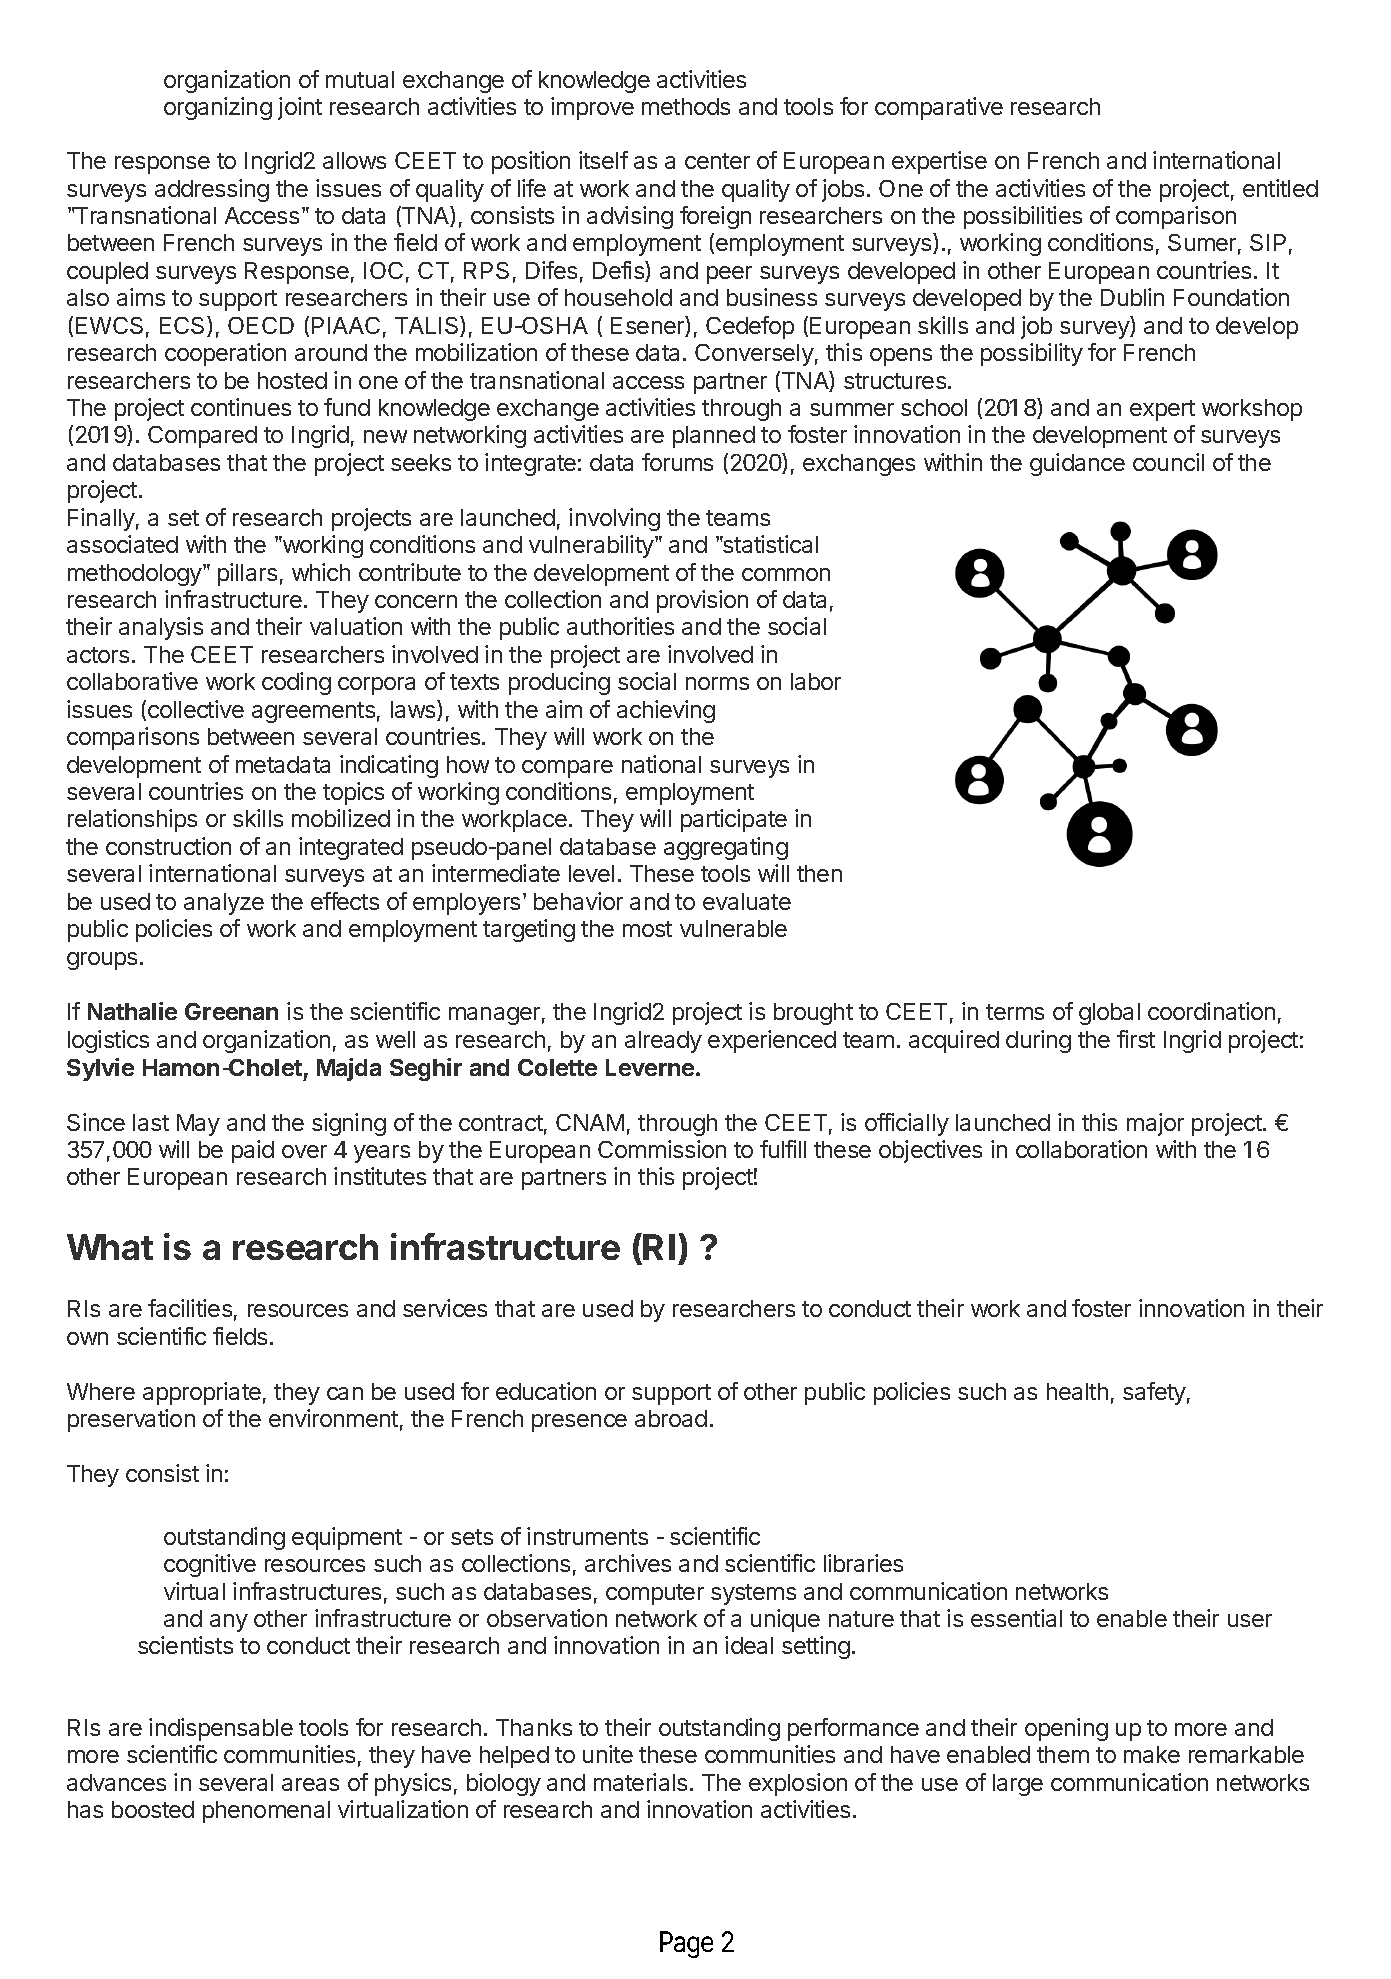  What do you see at coordinates (663, 1042) in the screenshot?
I see `already` at bounding box center [663, 1042].
